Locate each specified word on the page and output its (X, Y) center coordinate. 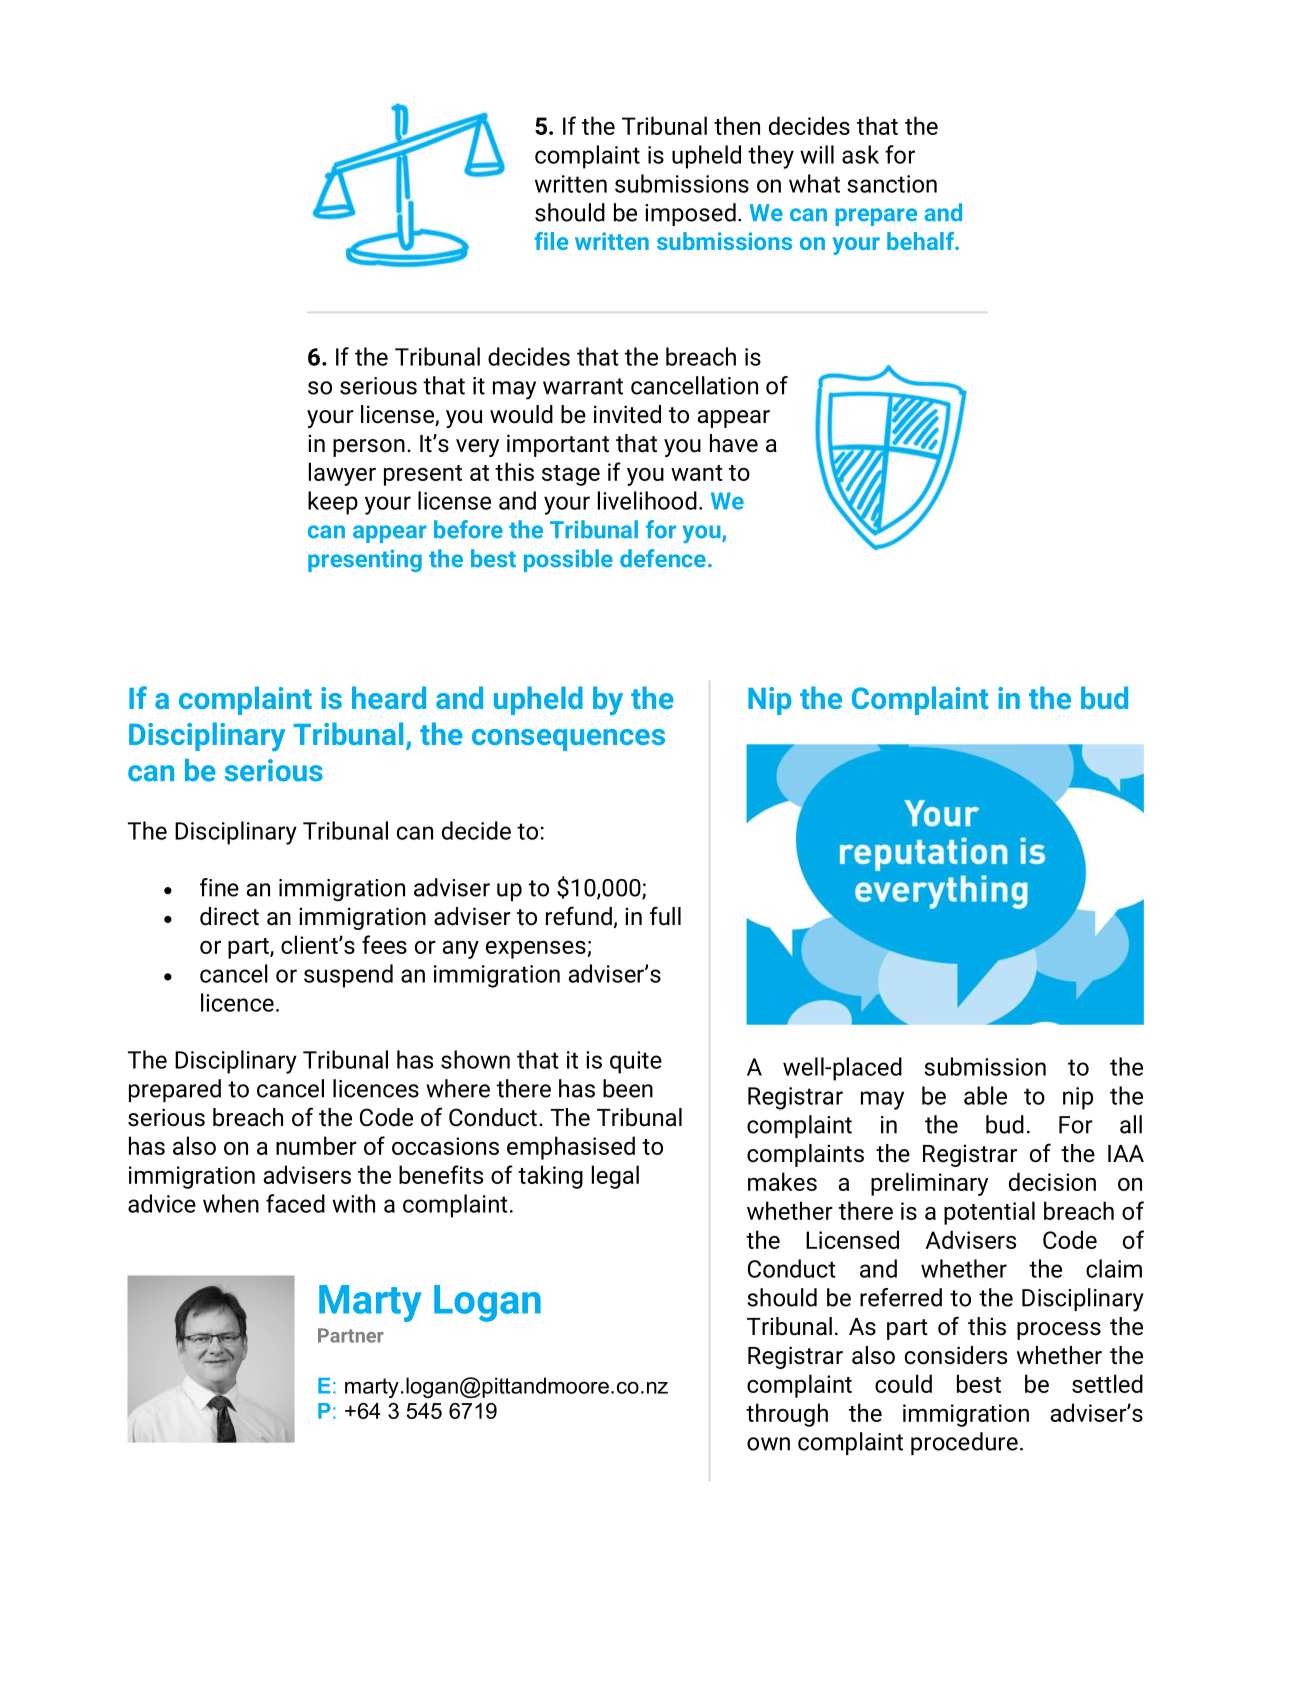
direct (229, 916)
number (316, 1145)
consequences (568, 740)
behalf (921, 241)
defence (663, 558)
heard (389, 697)
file (551, 241)
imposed (690, 214)
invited (627, 414)
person (369, 448)
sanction (892, 184)
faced (295, 1203)
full (665, 916)
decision (1052, 1181)
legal (615, 1177)
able (985, 1095)
